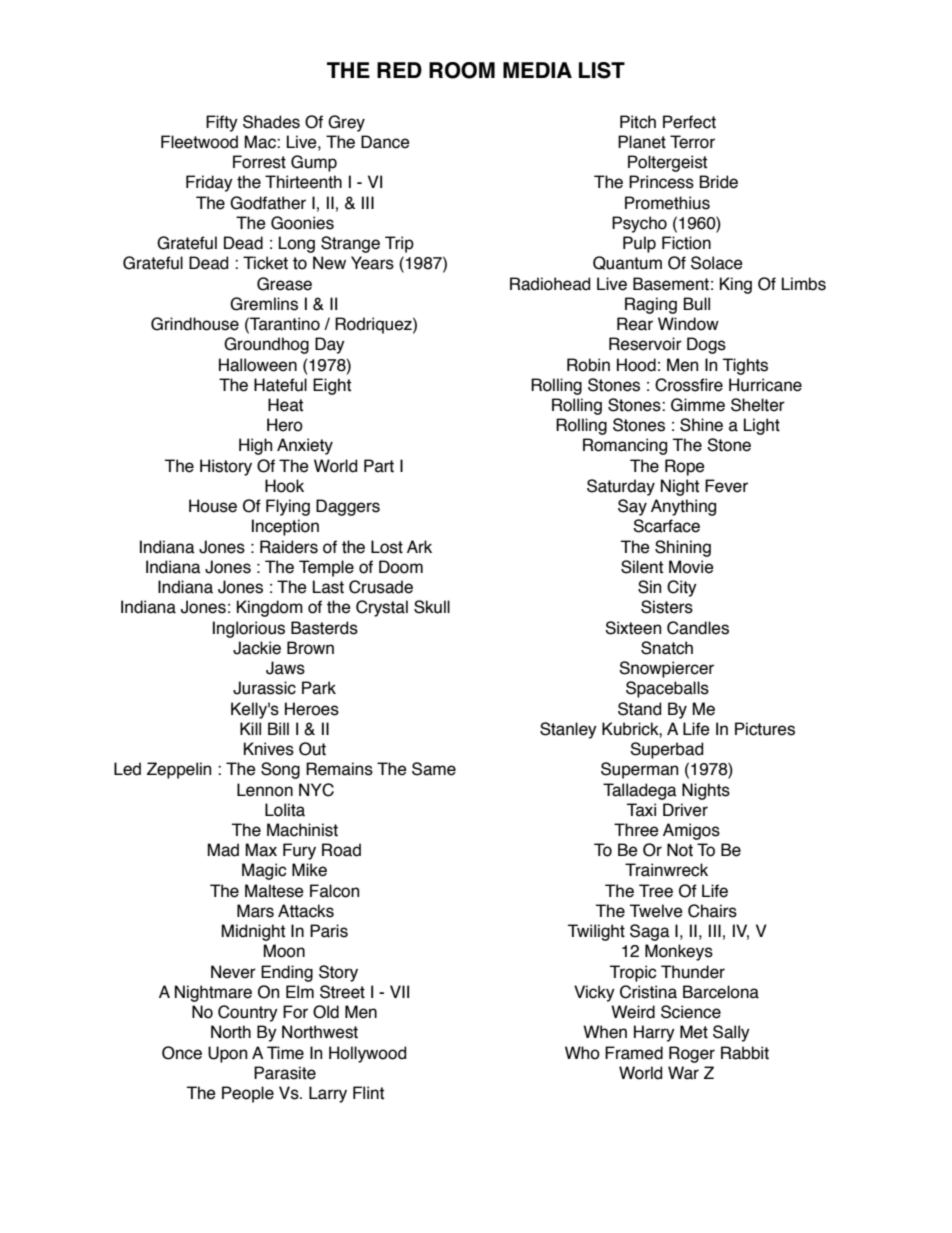 The image size is (952, 1233). I want to click on Upon, so click(227, 1054).
